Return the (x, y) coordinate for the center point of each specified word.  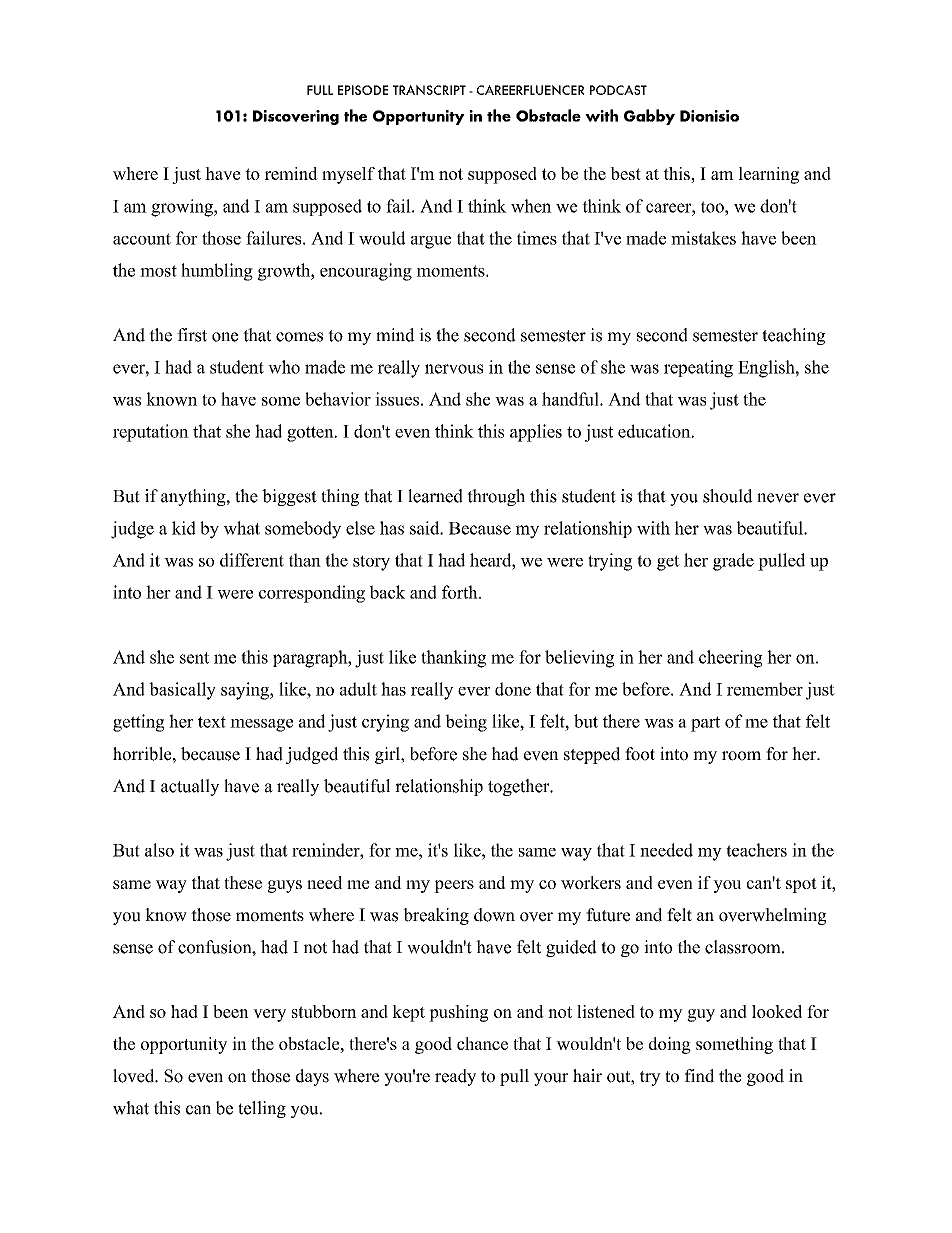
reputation (151, 433)
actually (190, 787)
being (466, 723)
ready (455, 1077)
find (700, 1076)
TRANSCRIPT (429, 90)
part (705, 724)
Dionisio (709, 116)
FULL (320, 90)
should (728, 496)
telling (262, 1109)
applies (536, 433)
